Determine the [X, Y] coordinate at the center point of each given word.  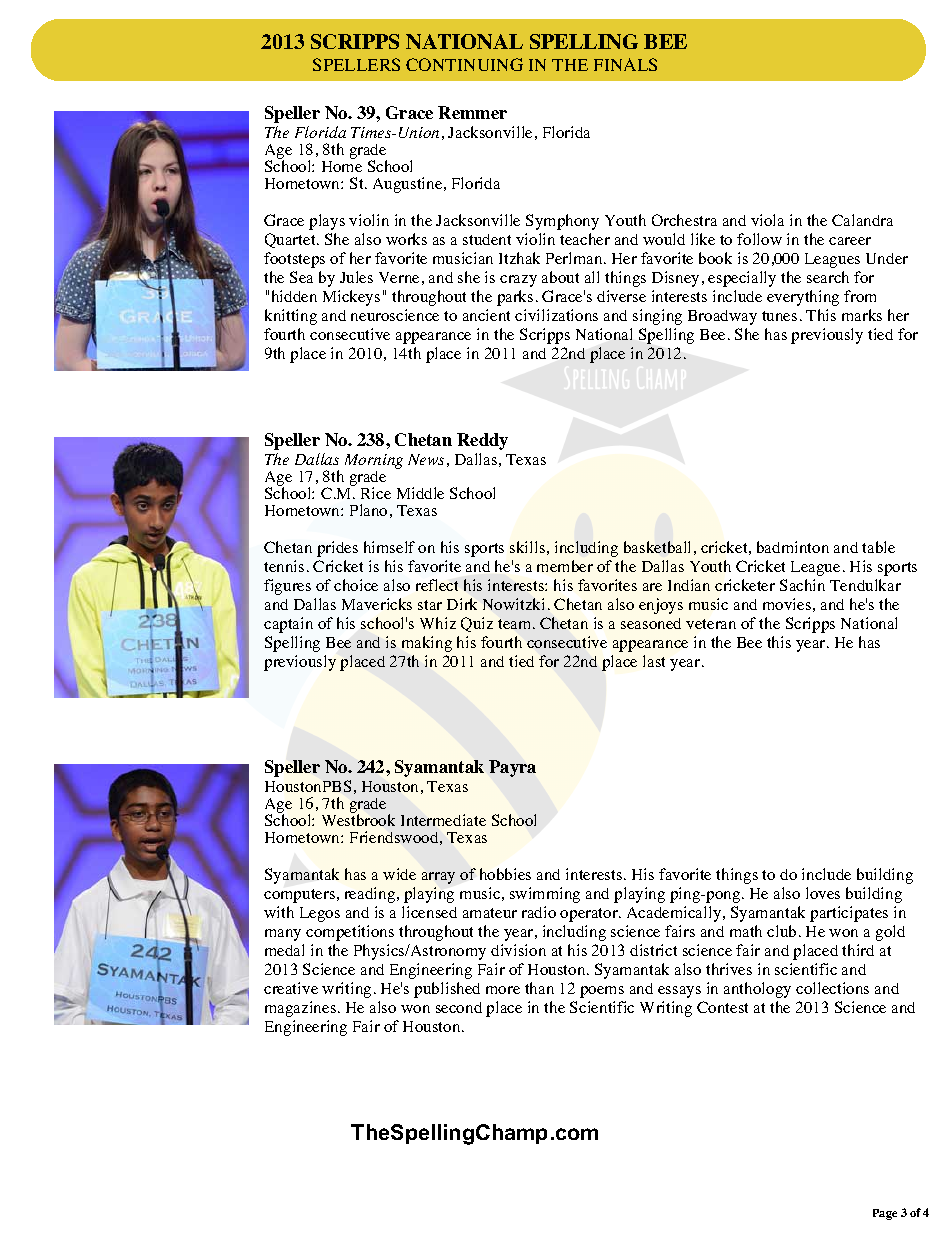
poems [602, 992]
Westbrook [358, 820]
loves [823, 893]
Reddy [482, 441]
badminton [793, 547]
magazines [300, 1009]
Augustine [409, 185]
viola [767, 220]
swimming [545, 895]
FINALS [625, 64]
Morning [374, 461]
